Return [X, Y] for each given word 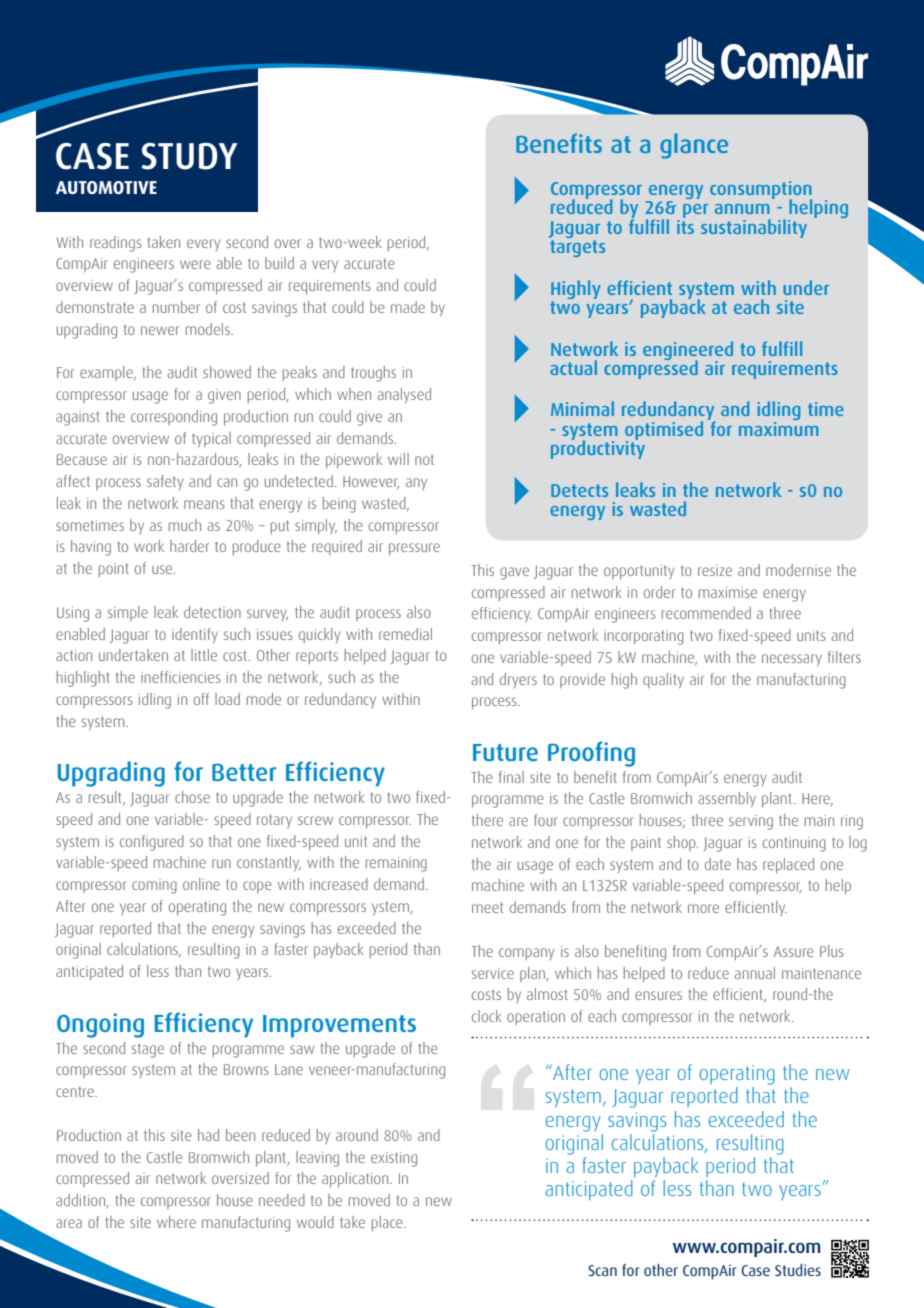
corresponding [174, 418]
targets [577, 248]
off [201, 699]
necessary [792, 660]
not [424, 459]
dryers [518, 680]
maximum [779, 427]
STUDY [189, 156]
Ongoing [100, 1025]
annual [755, 973]
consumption [761, 191]
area [69, 1223]
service [493, 973]
